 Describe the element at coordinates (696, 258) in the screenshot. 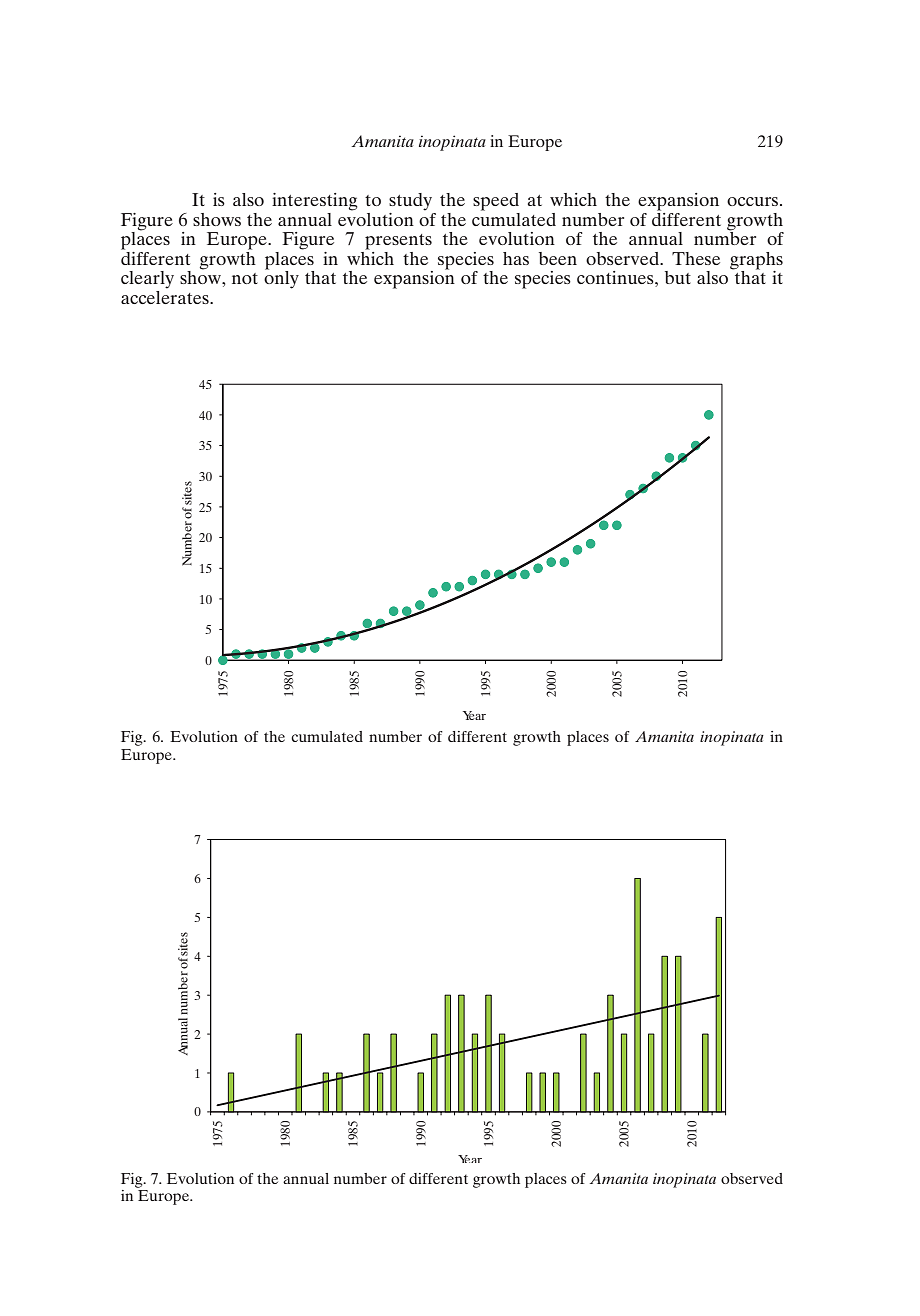

I see `These` at that location.
